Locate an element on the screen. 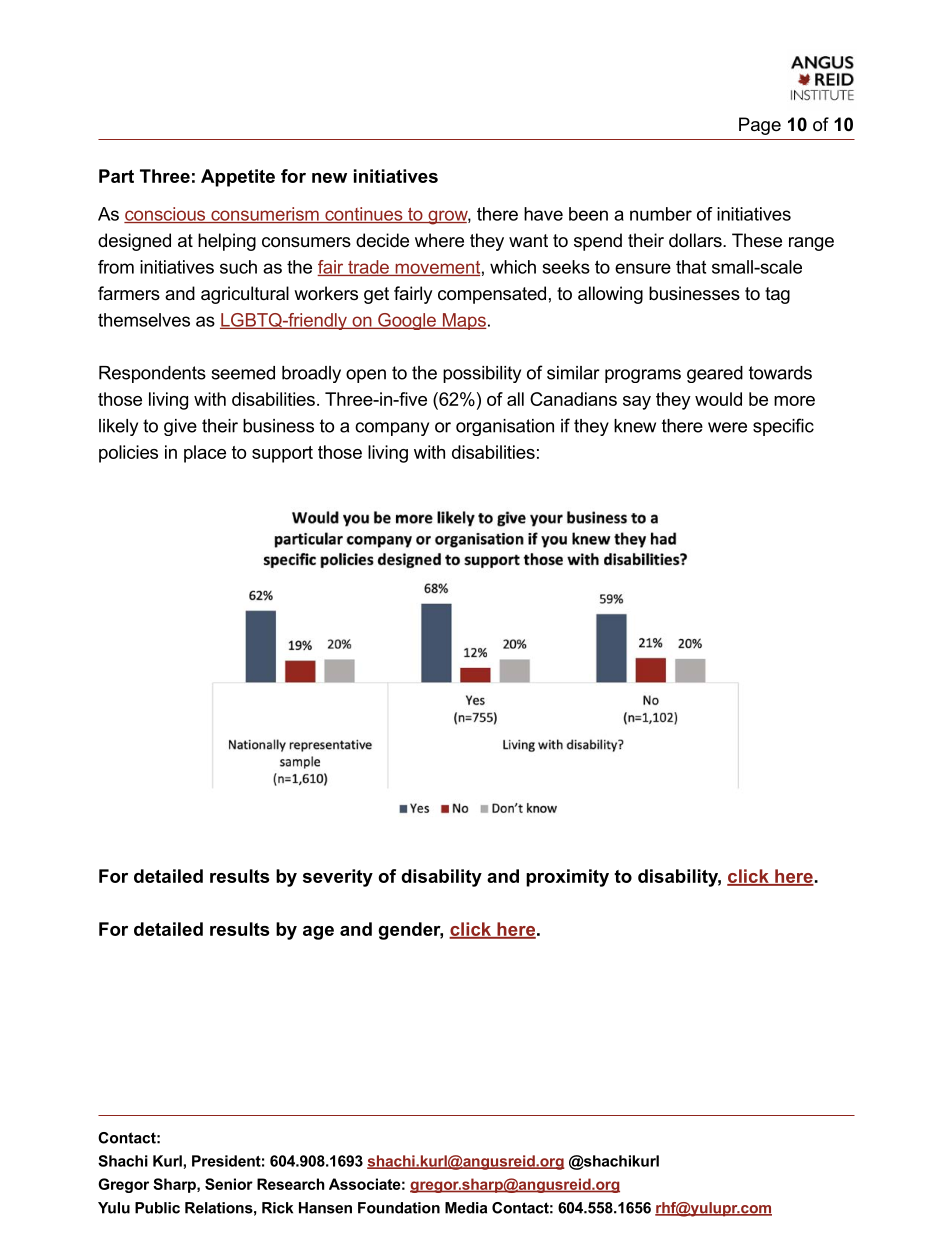 This screenshot has width=952, height=1233. were is located at coordinates (727, 427).
